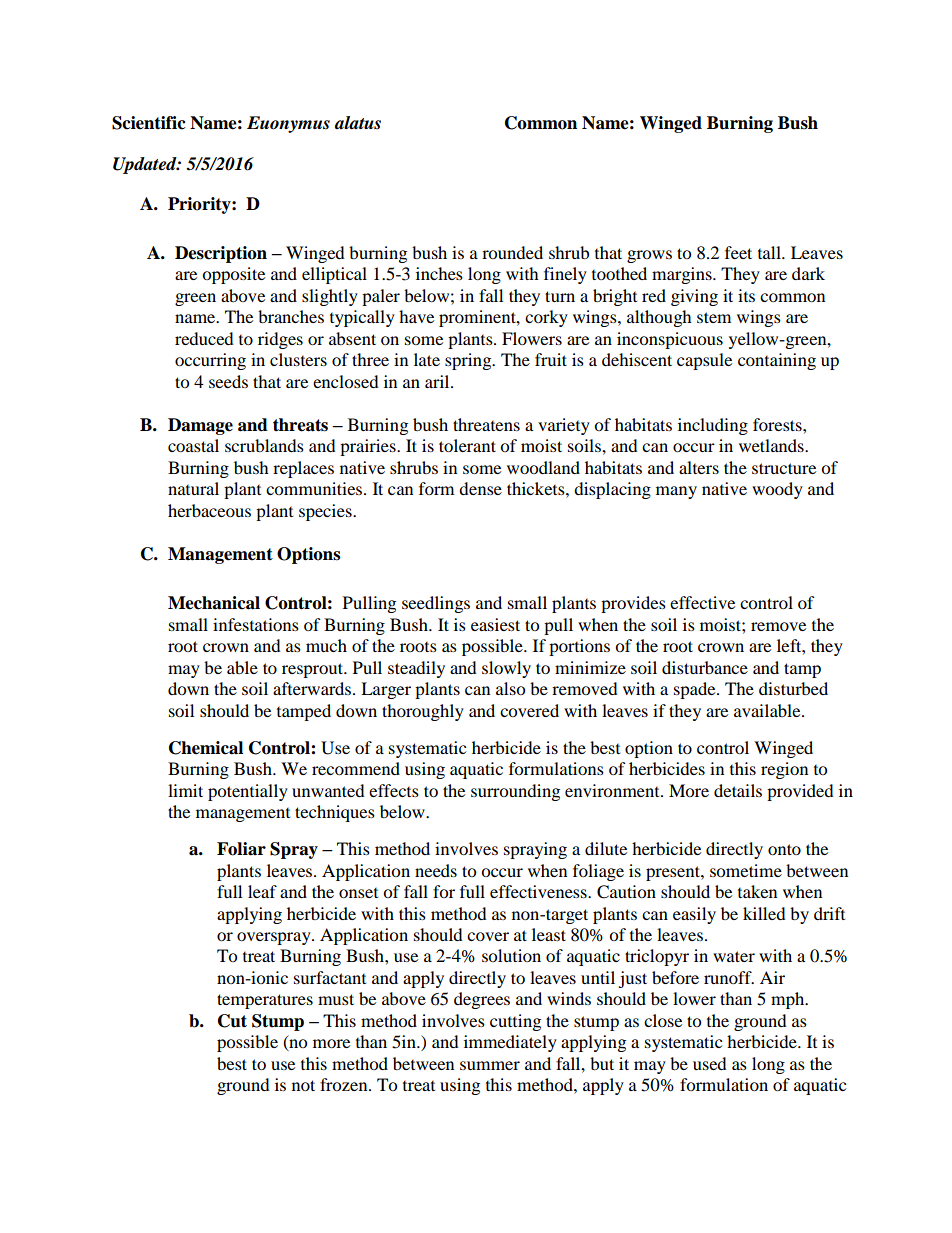 This image has height=1233, width=952. What do you see at coordinates (490, 1065) in the image?
I see `summer` at bounding box center [490, 1065].
